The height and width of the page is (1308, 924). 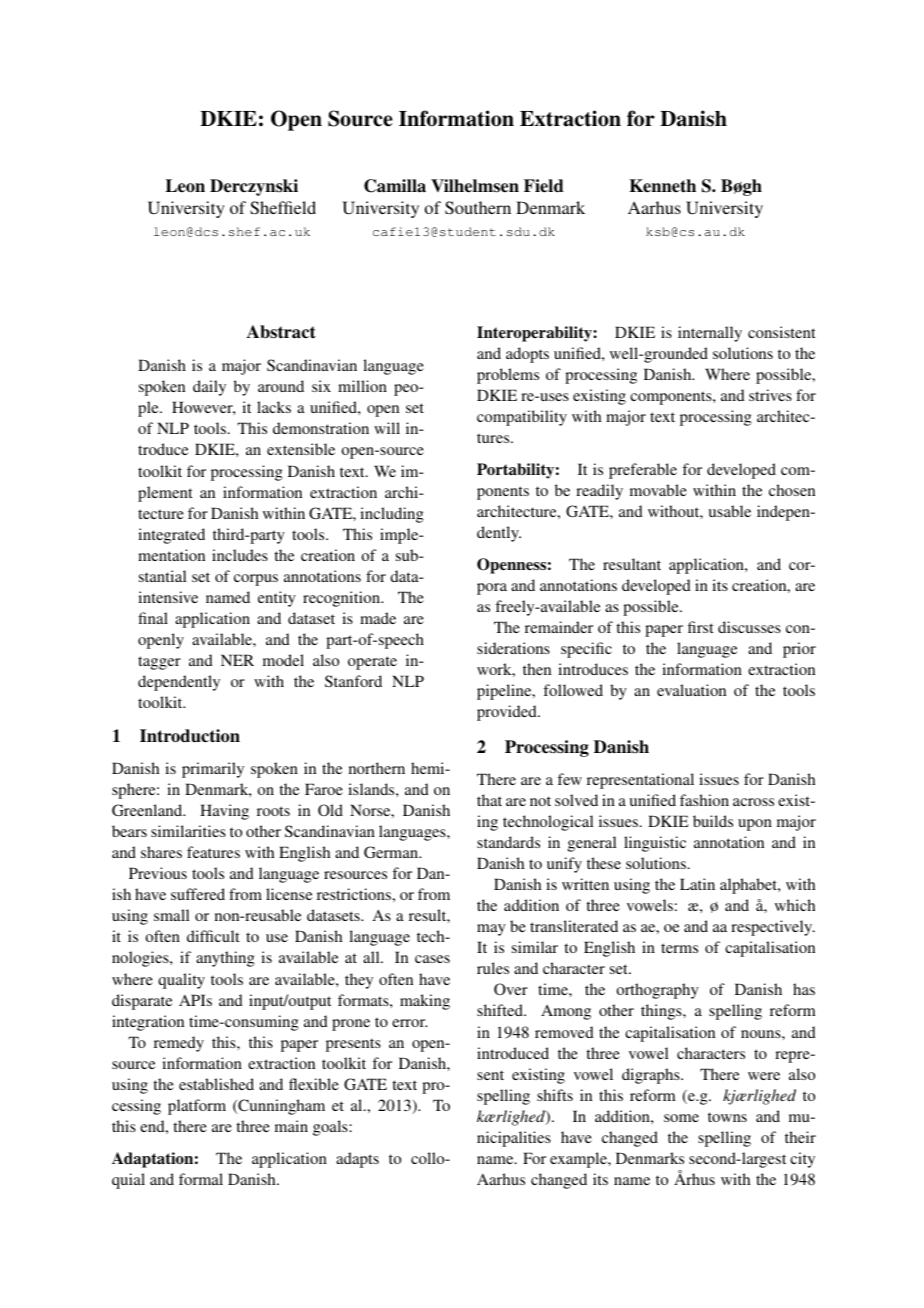 I want to click on Kenneth, so click(x=662, y=186).
